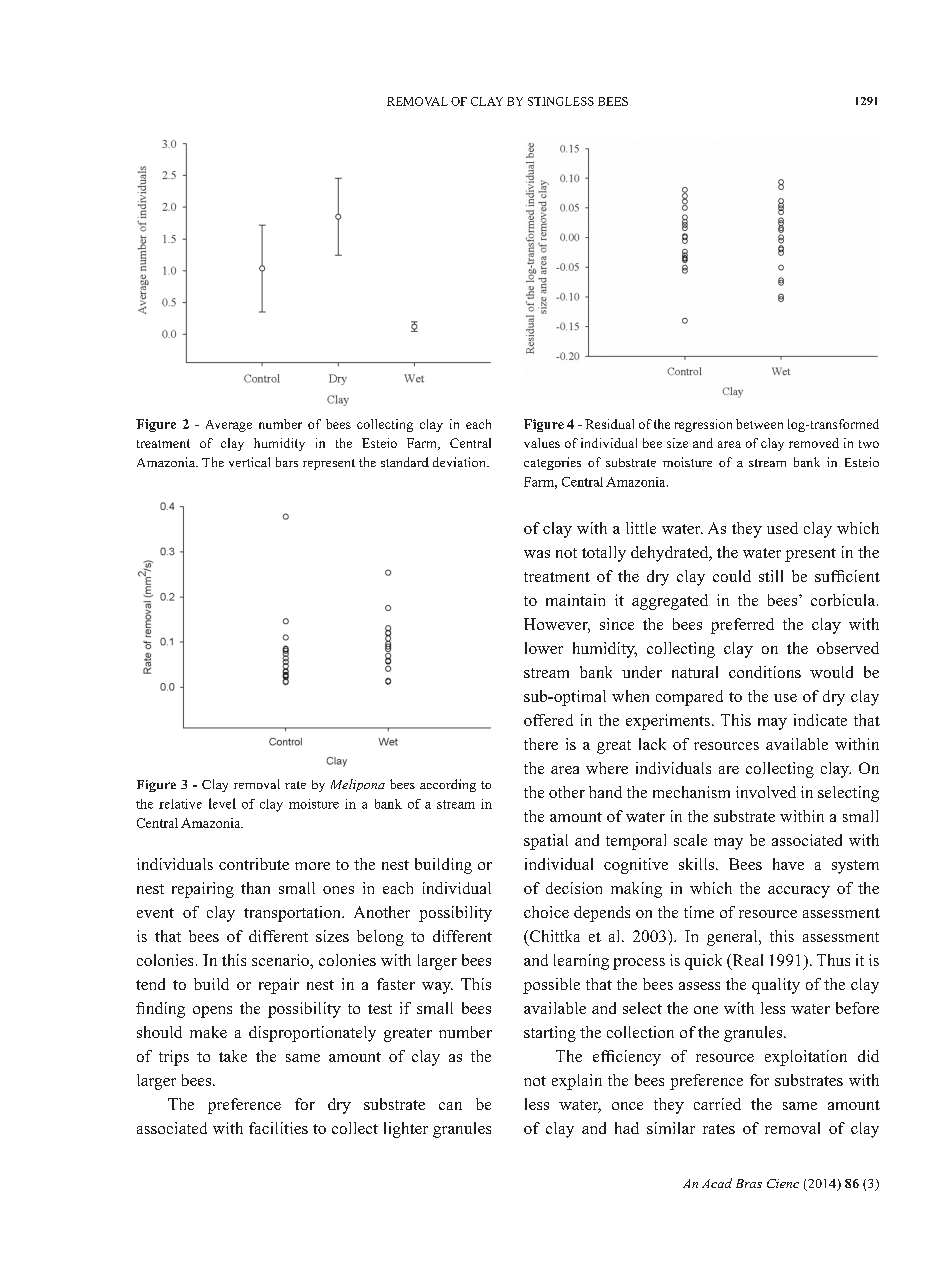 The height and width of the screenshot is (1270, 952). Describe the element at coordinates (249, 462) in the screenshot. I see `vertical` at that location.
